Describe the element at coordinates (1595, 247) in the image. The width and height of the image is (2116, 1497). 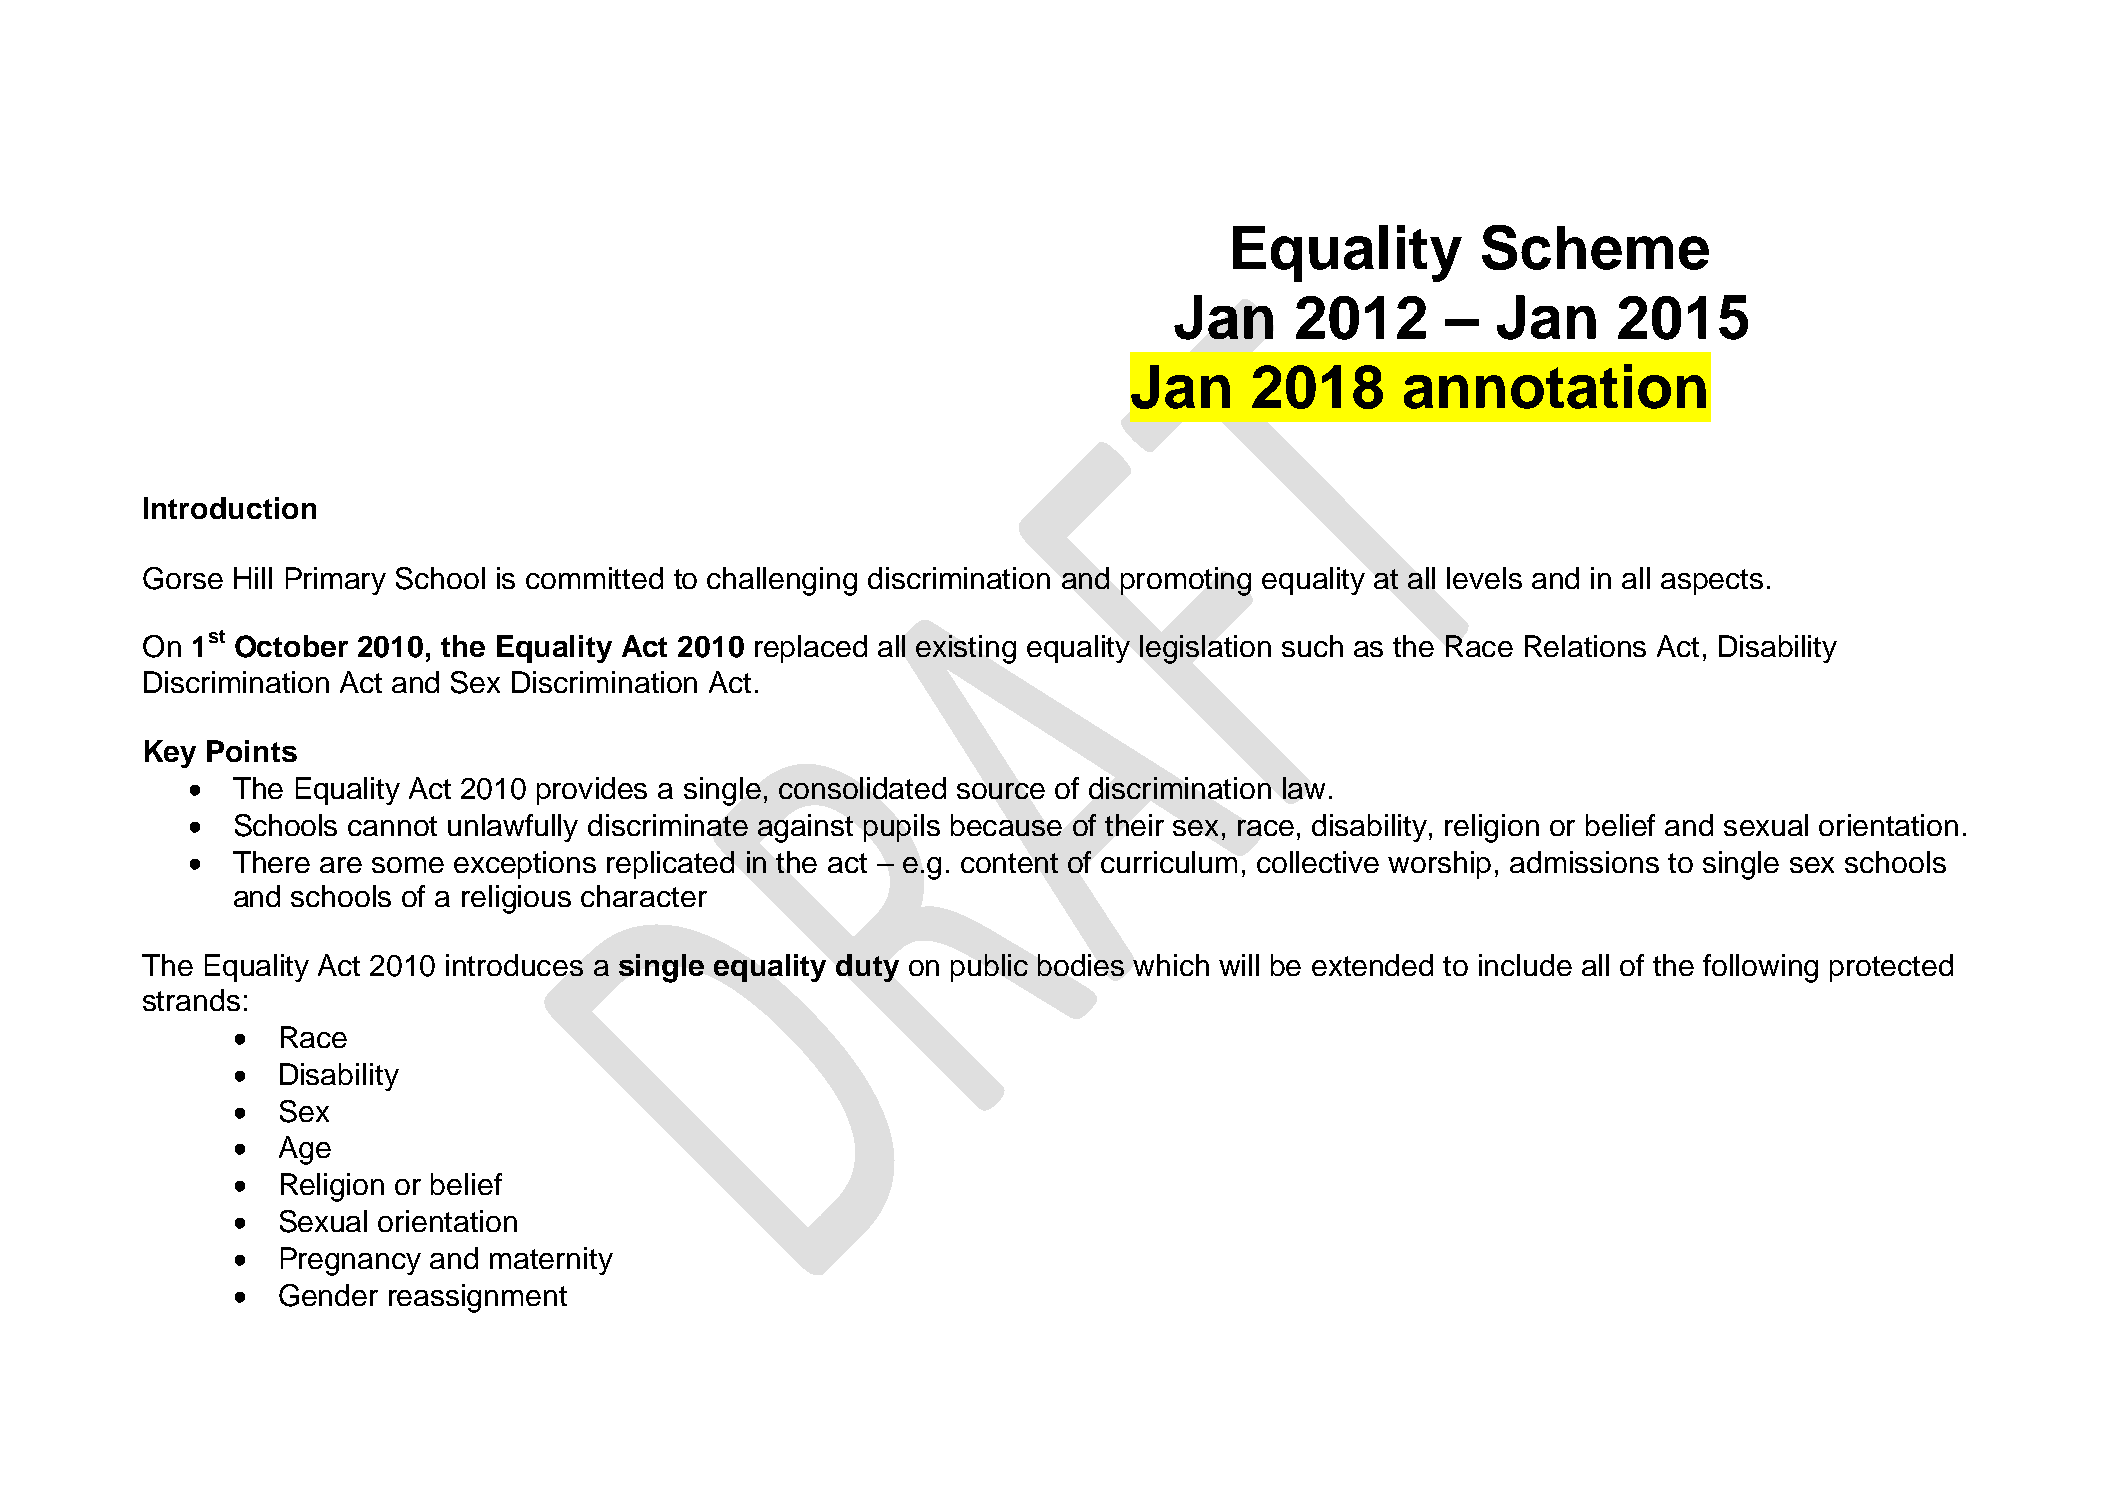
I see `Scheme` at that location.
